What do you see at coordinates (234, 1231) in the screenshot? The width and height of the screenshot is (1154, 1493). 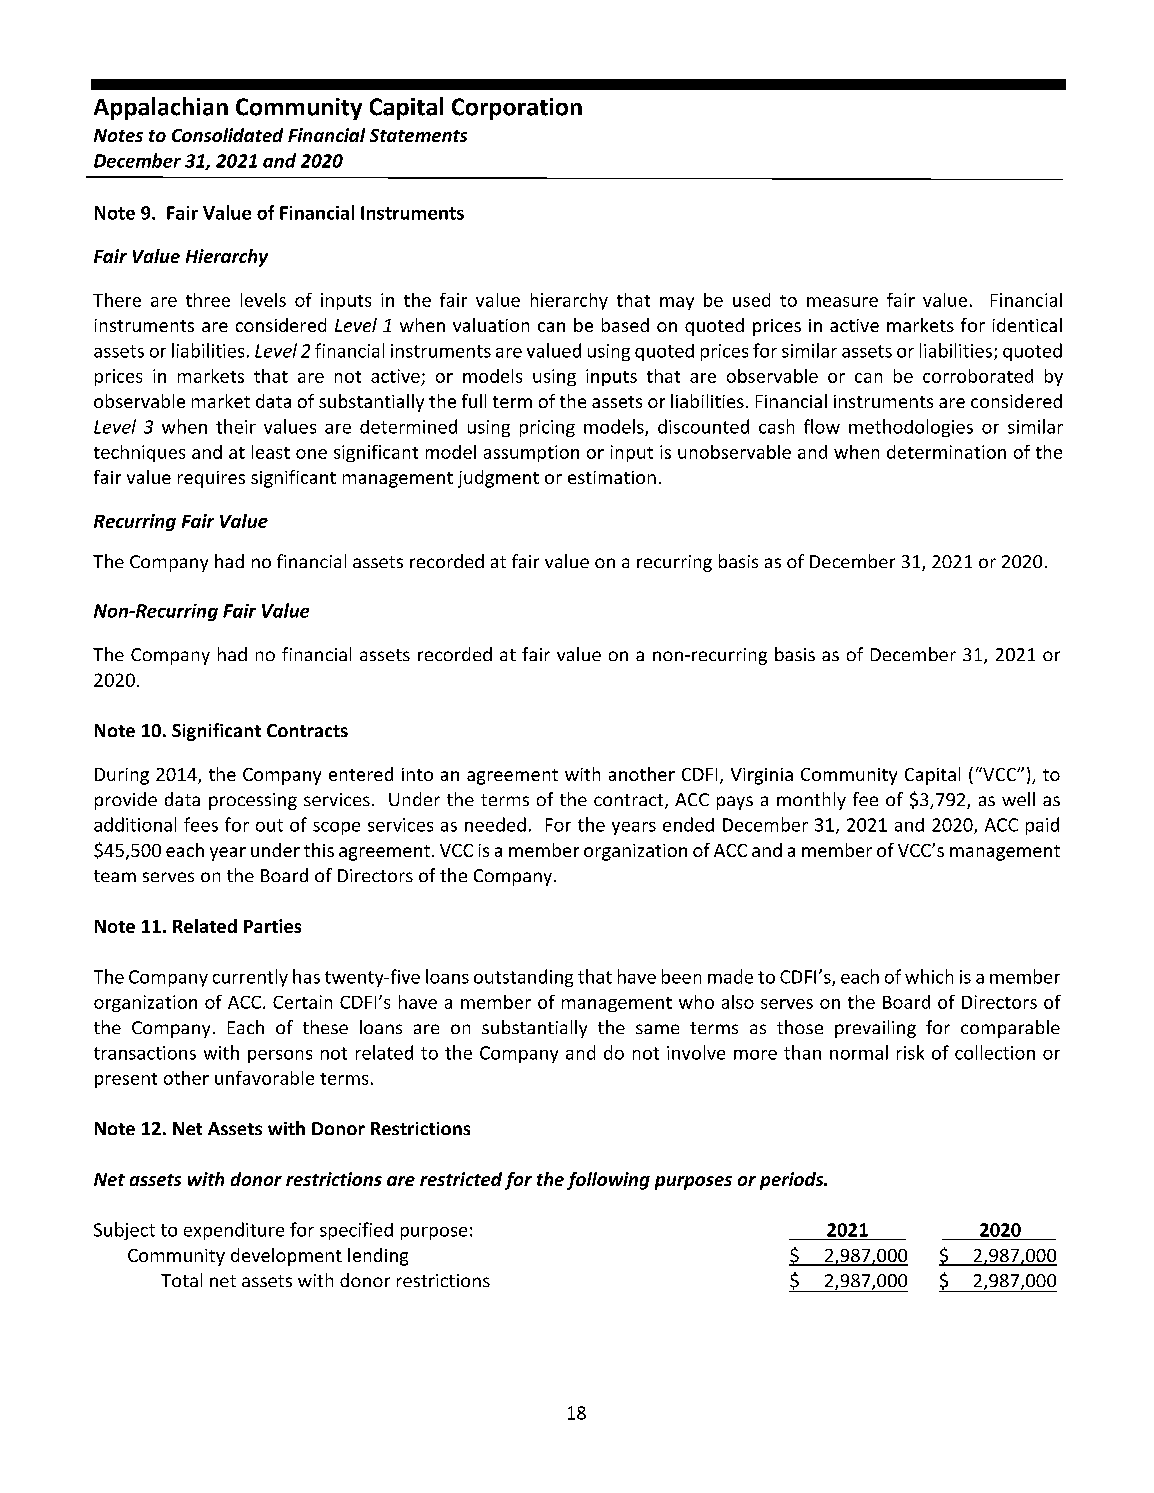 I see `expenditure` at bounding box center [234, 1231].
